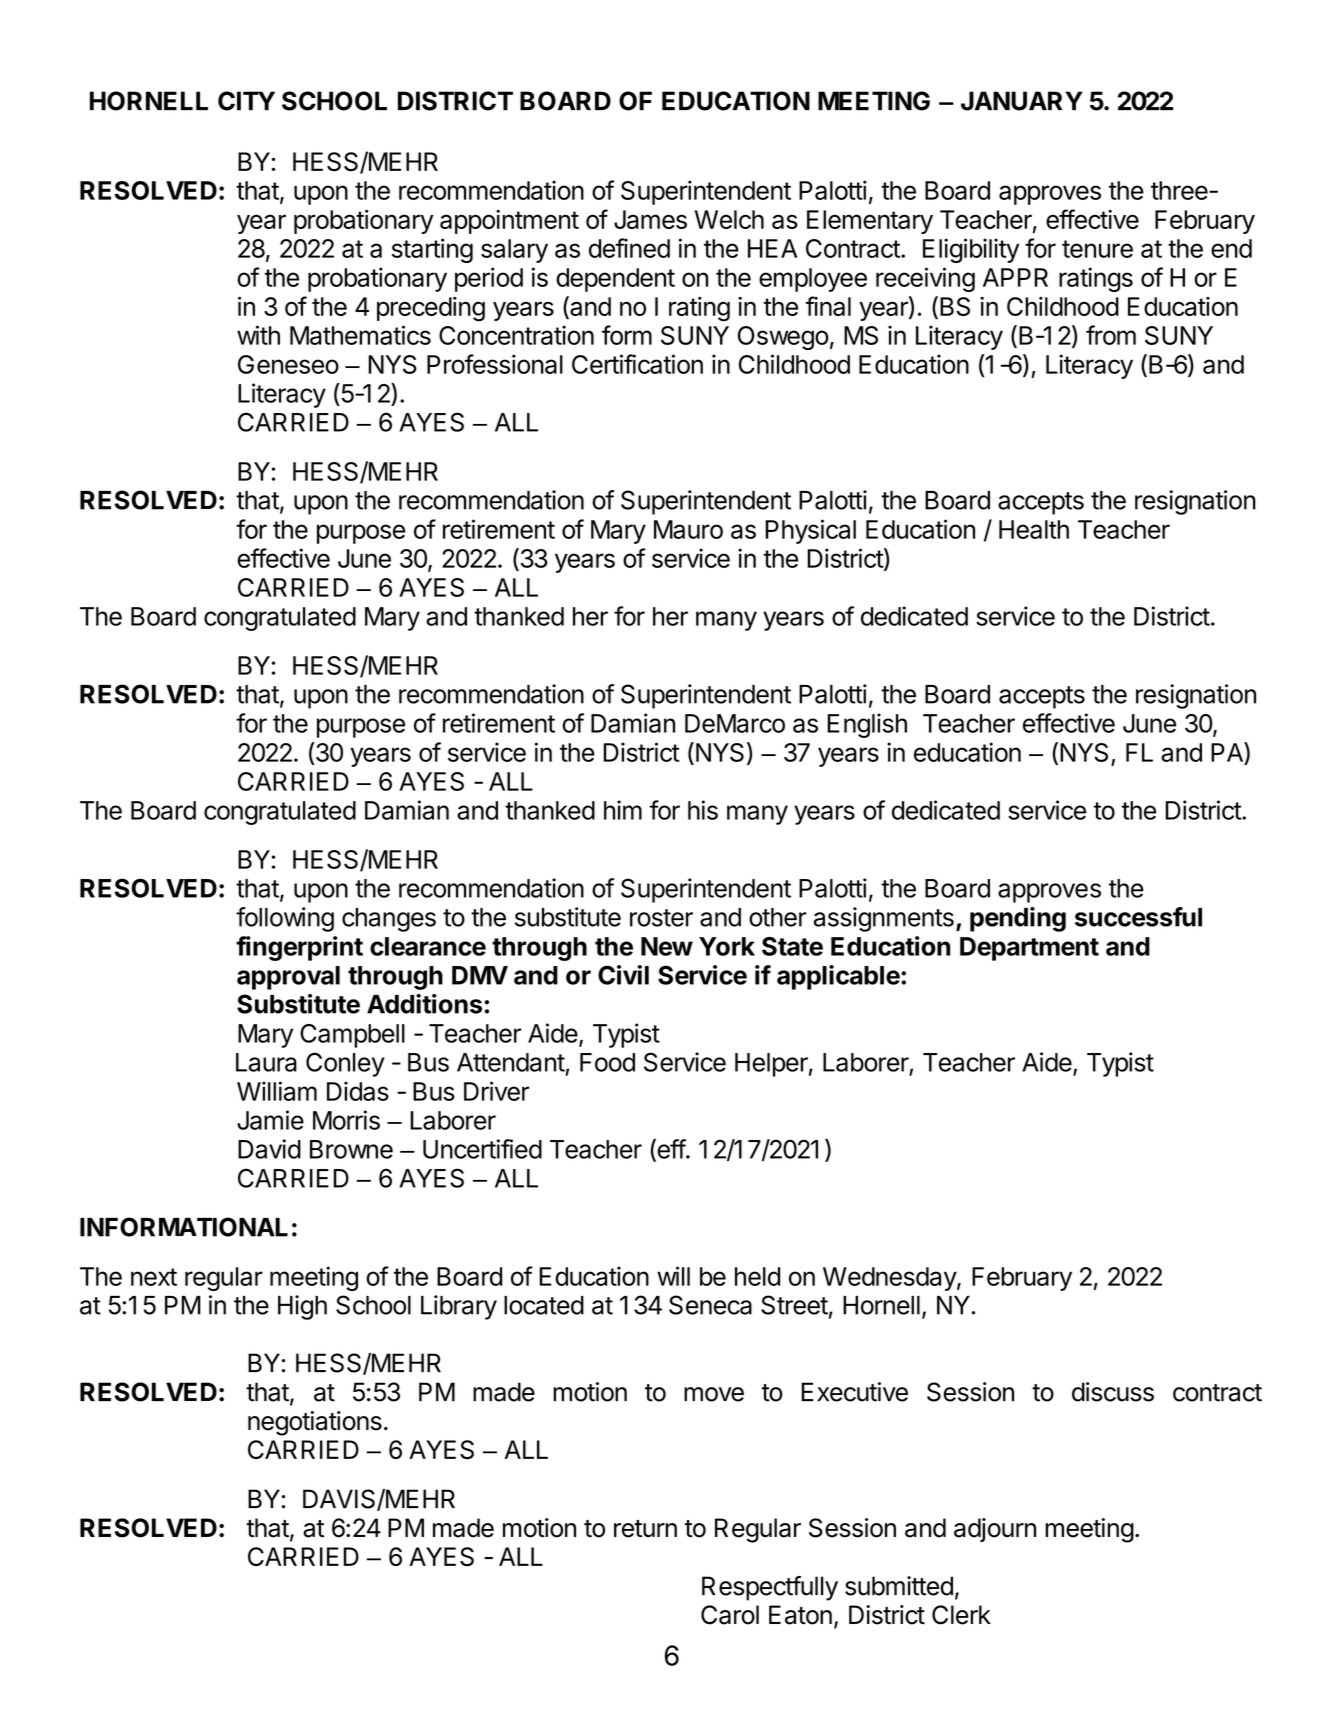 The height and width of the document is (1735, 1340). Describe the element at coordinates (623, 810) in the document. I see `him` at that location.
